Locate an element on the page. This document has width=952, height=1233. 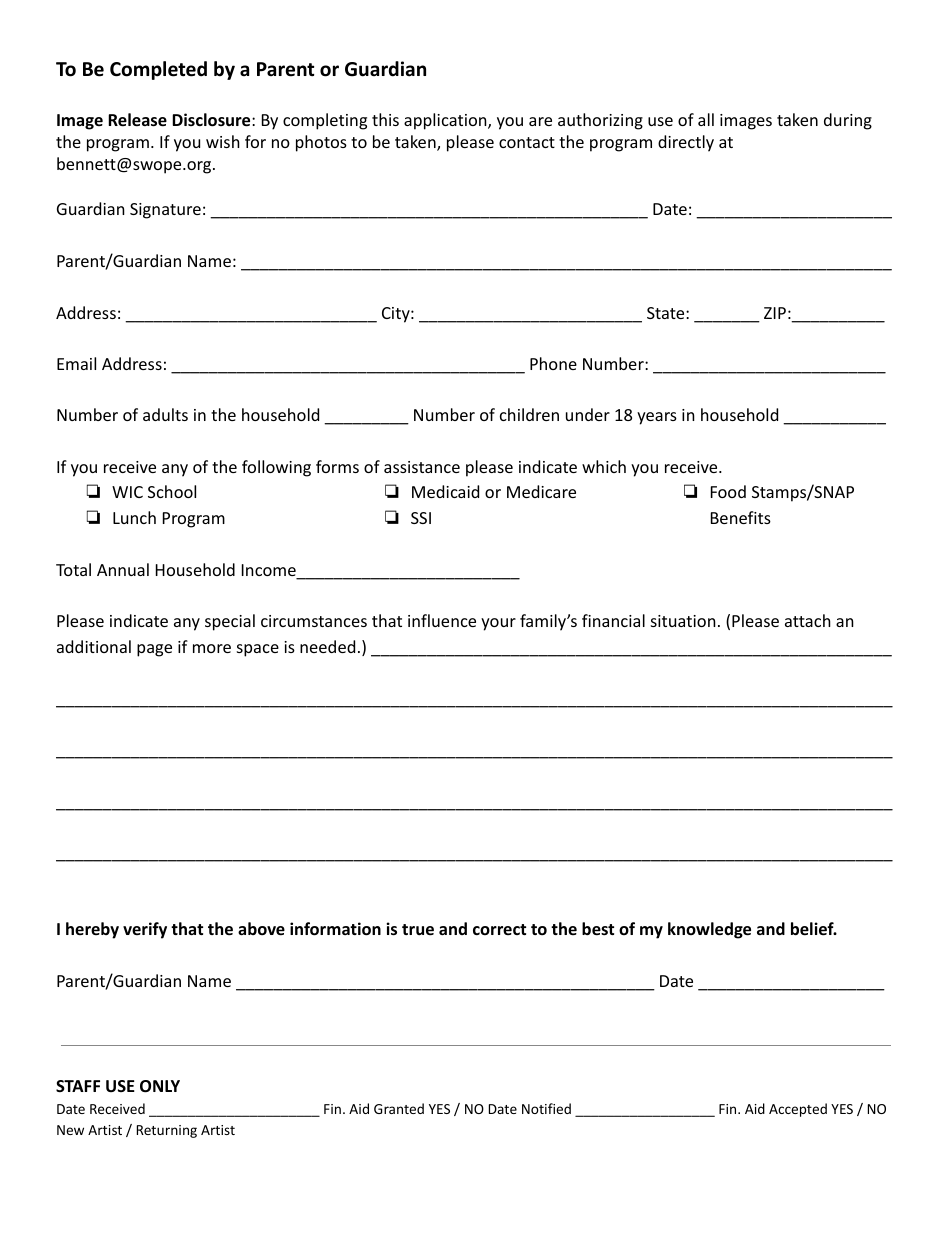
all is located at coordinates (706, 119).
